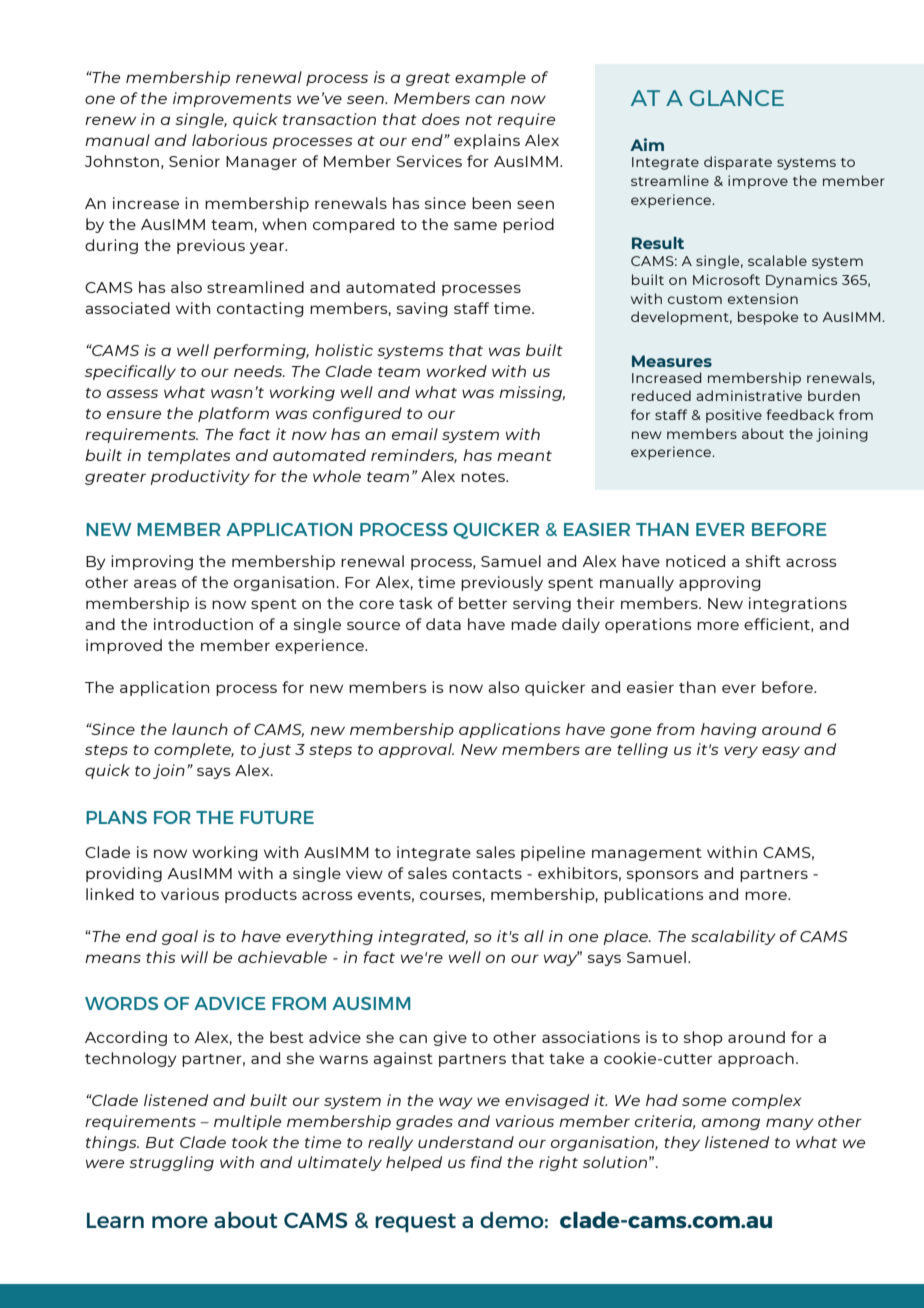 The height and width of the image is (1308, 924). Describe the element at coordinates (734, 416) in the image. I see `positive` at that location.
